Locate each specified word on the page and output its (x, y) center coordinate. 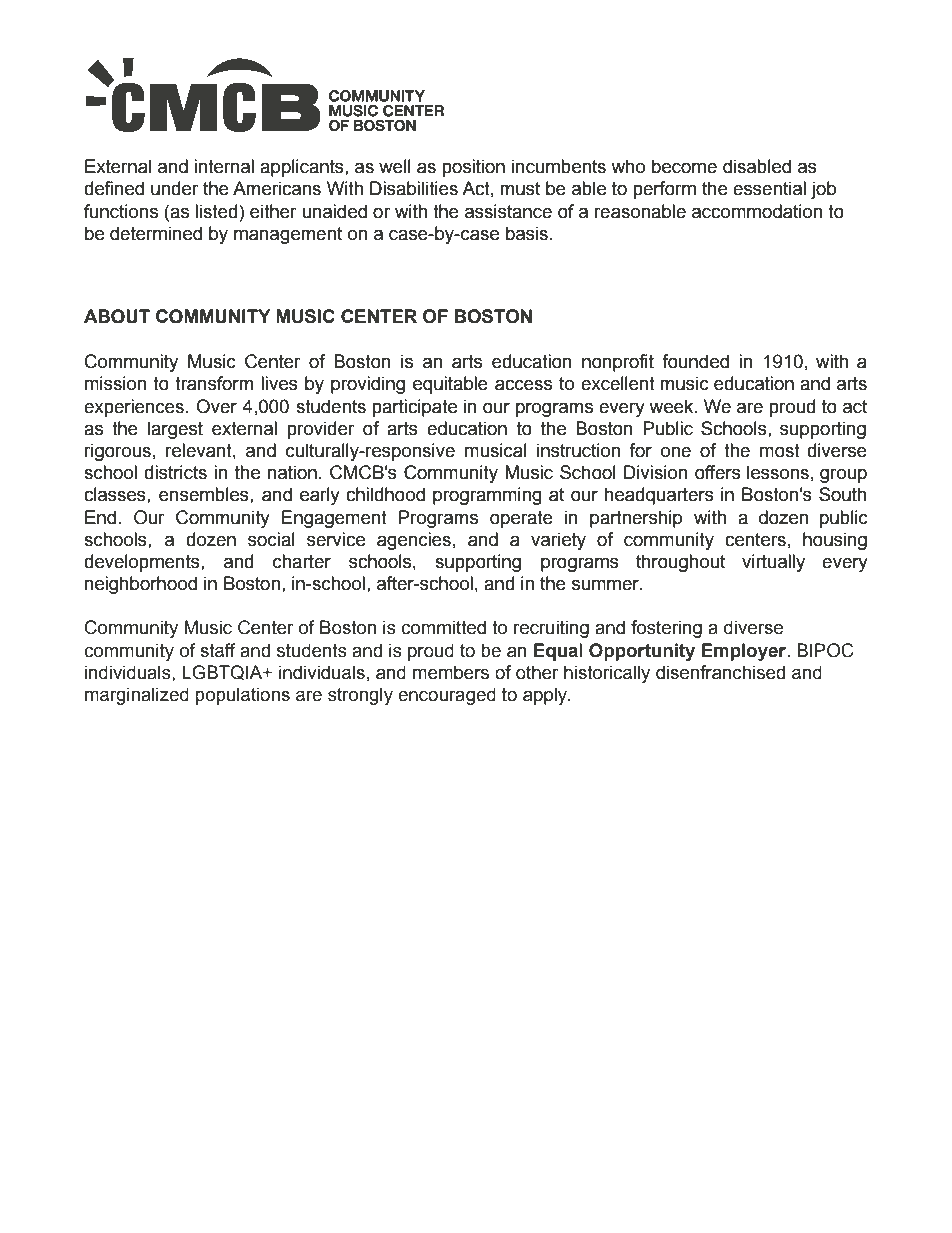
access (523, 385)
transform (214, 383)
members (451, 672)
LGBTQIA (223, 672)
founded (695, 361)
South (843, 494)
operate (521, 519)
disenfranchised (720, 672)
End (100, 517)
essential (769, 188)
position (473, 168)
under (174, 188)
